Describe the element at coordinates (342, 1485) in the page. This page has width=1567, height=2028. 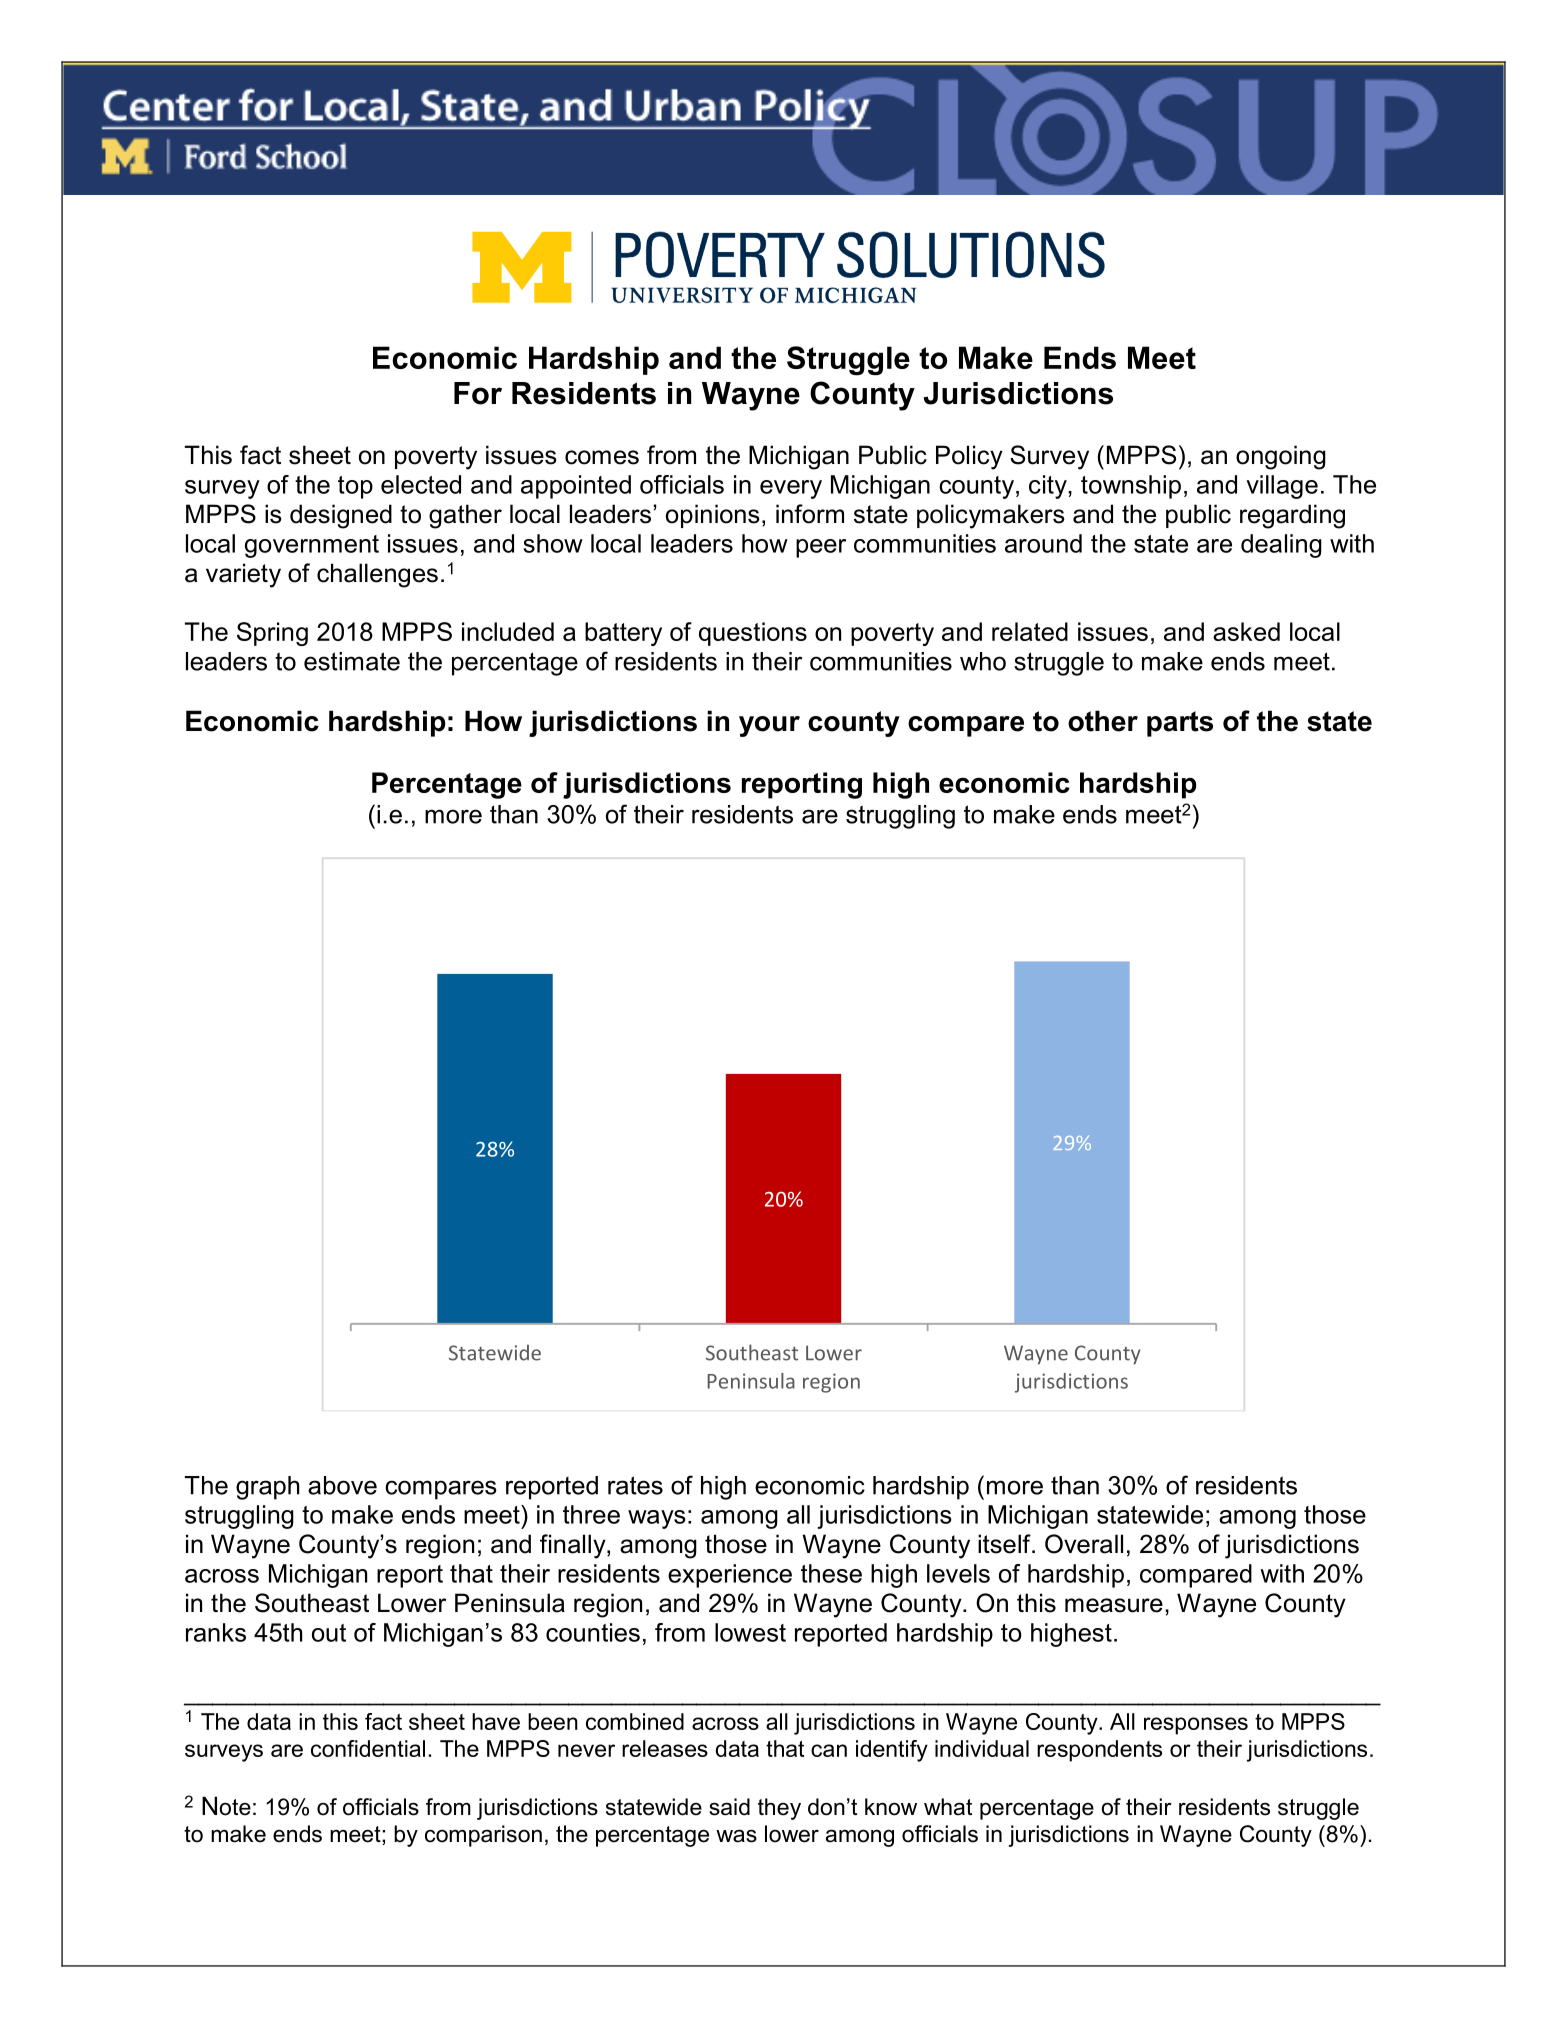
I see `above` at that location.
